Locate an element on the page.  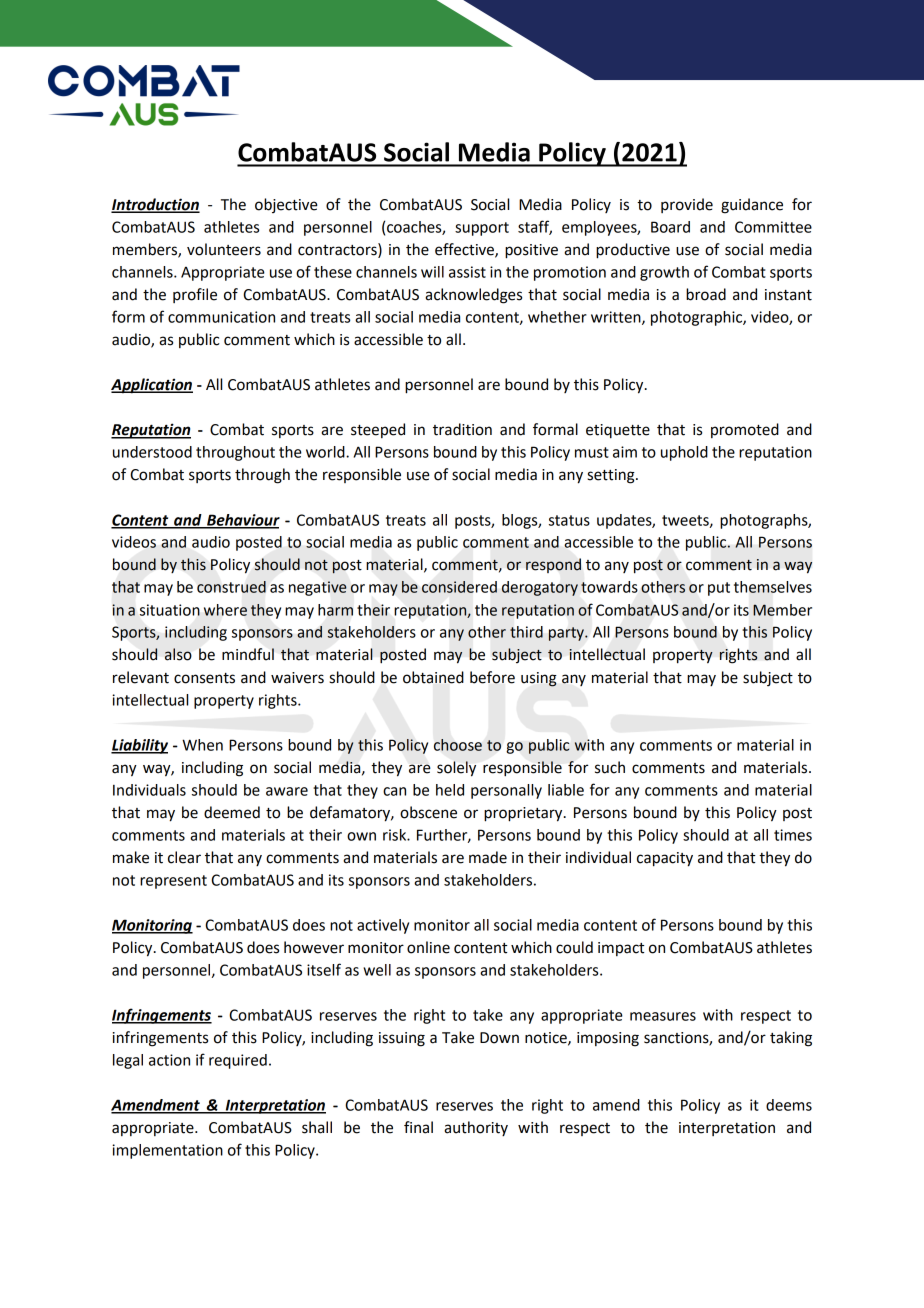
themselves is located at coordinates (773, 587).
